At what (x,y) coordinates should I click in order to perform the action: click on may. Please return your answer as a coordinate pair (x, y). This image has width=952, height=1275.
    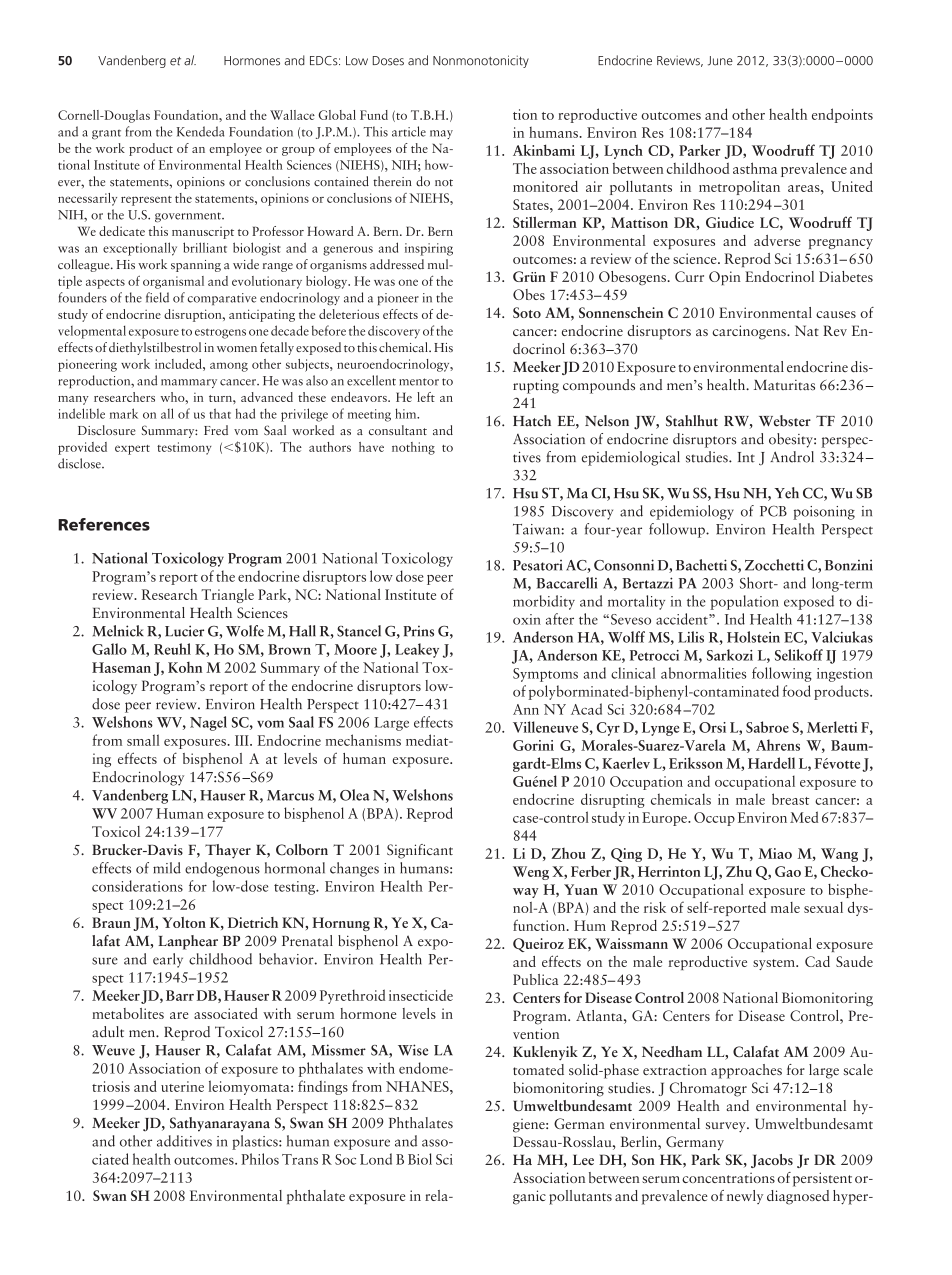
    Looking at the image, I should click on (441, 134).
